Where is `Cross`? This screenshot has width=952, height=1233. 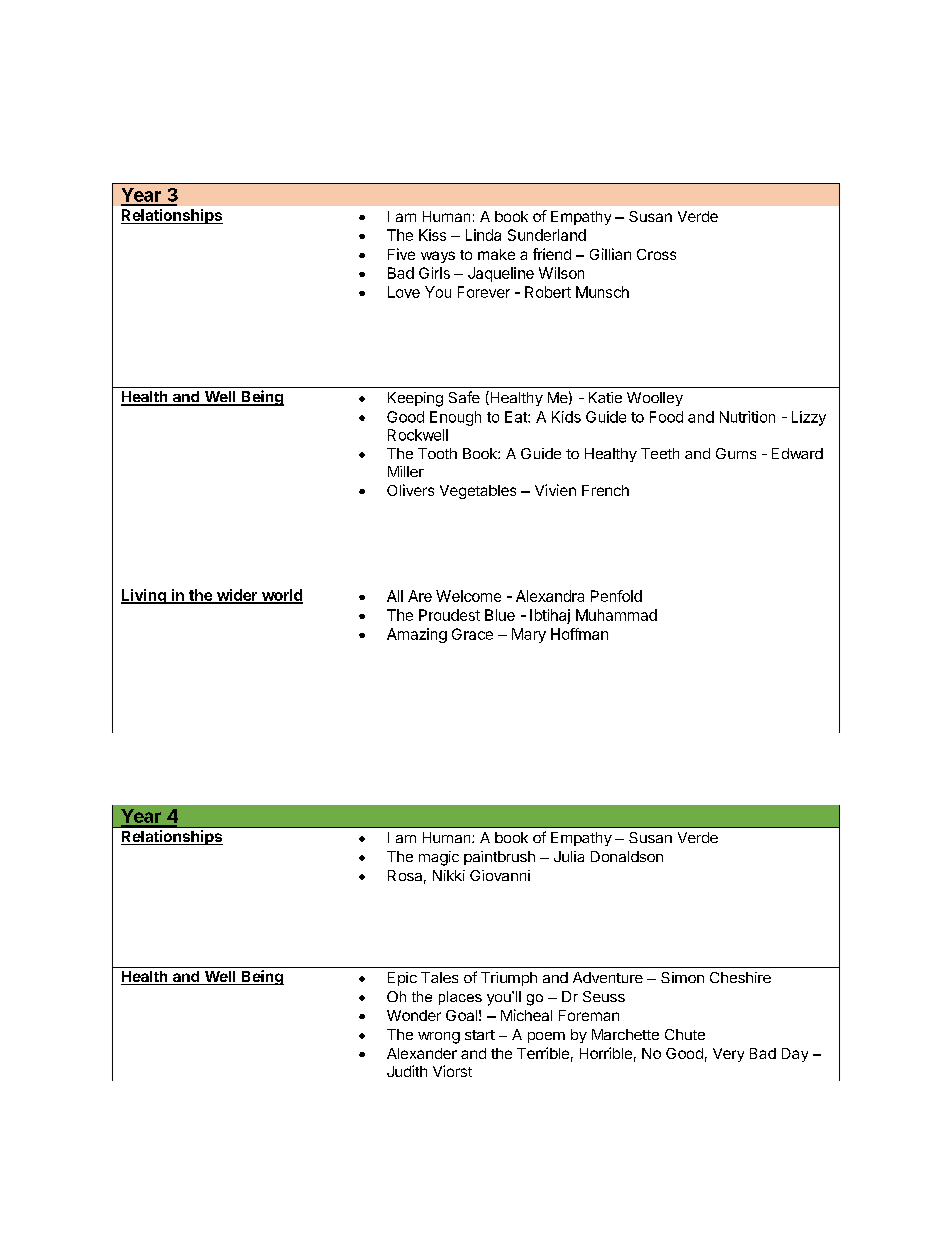 Cross is located at coordinates (656, 254).
